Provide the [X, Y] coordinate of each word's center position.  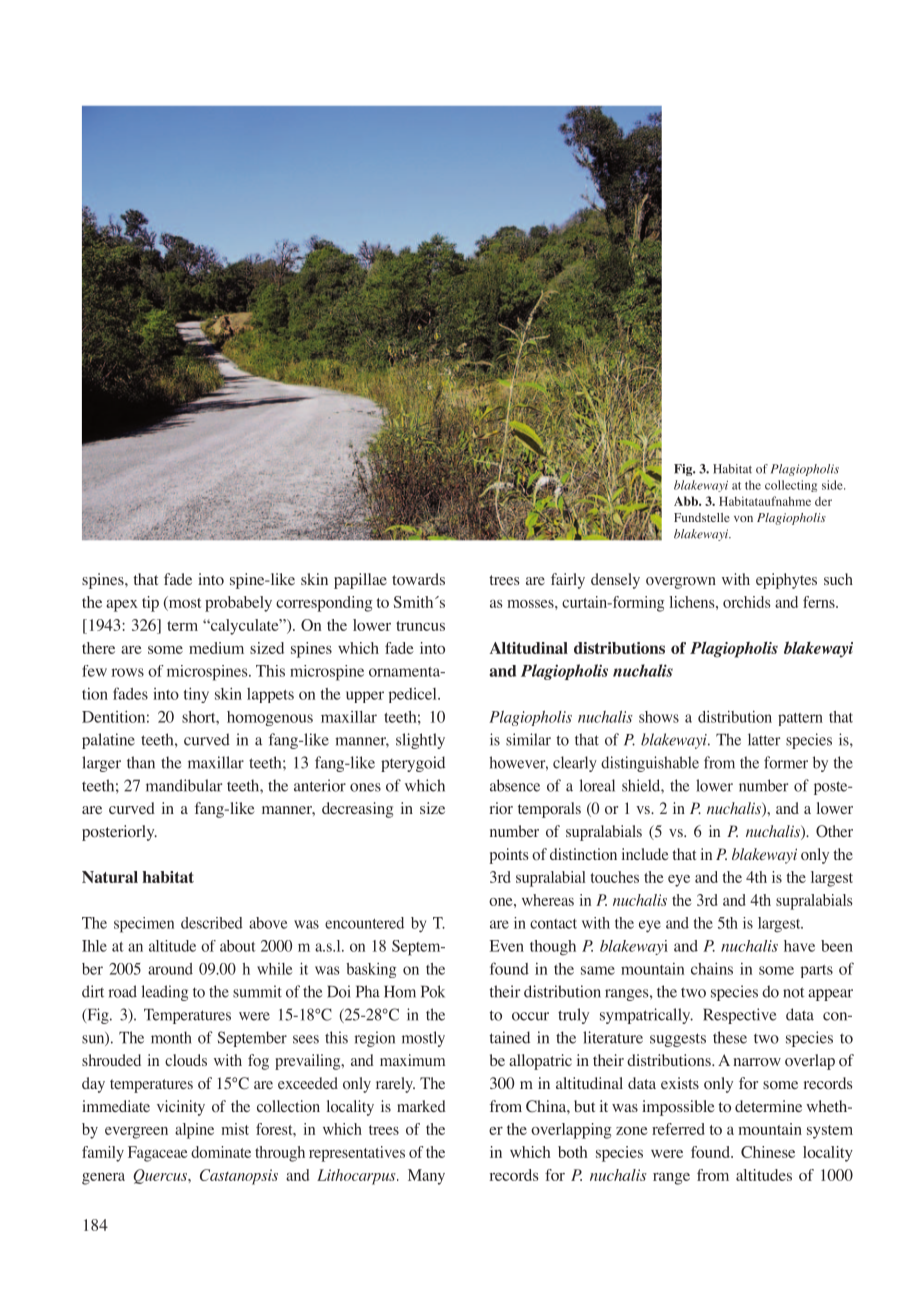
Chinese [768, 1152]
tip [150, 604]
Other [834, 831]
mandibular [184, 785]
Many [426, 1177]
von [743, 519]
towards [418, 579]
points [508, 856]
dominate [221, 1152]
